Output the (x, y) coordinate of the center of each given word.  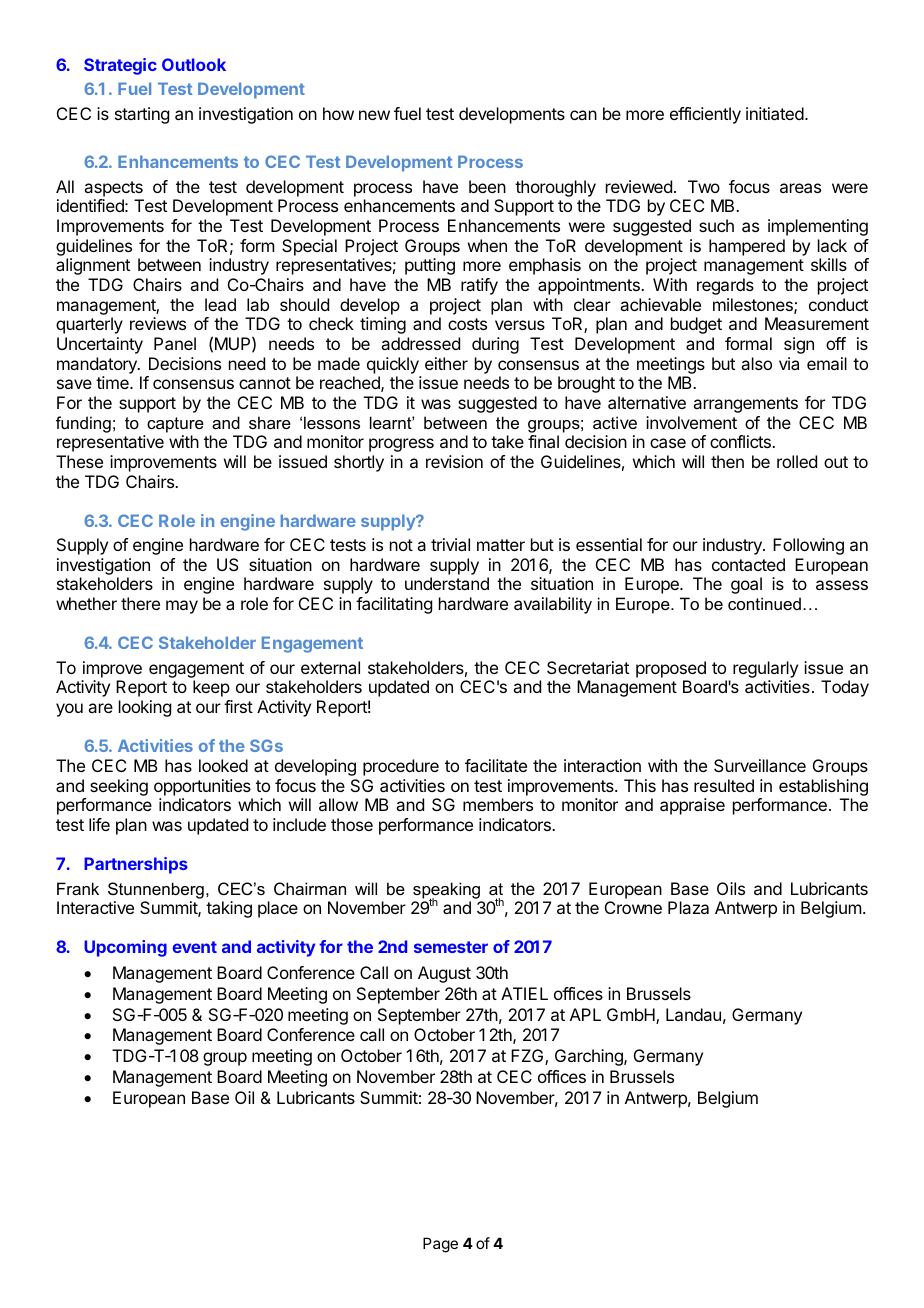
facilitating (394, 605)
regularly (765, 671)
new (374, 115)
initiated (776, 113)
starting (142, 115)
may (182, 607)
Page (440, 1245)
